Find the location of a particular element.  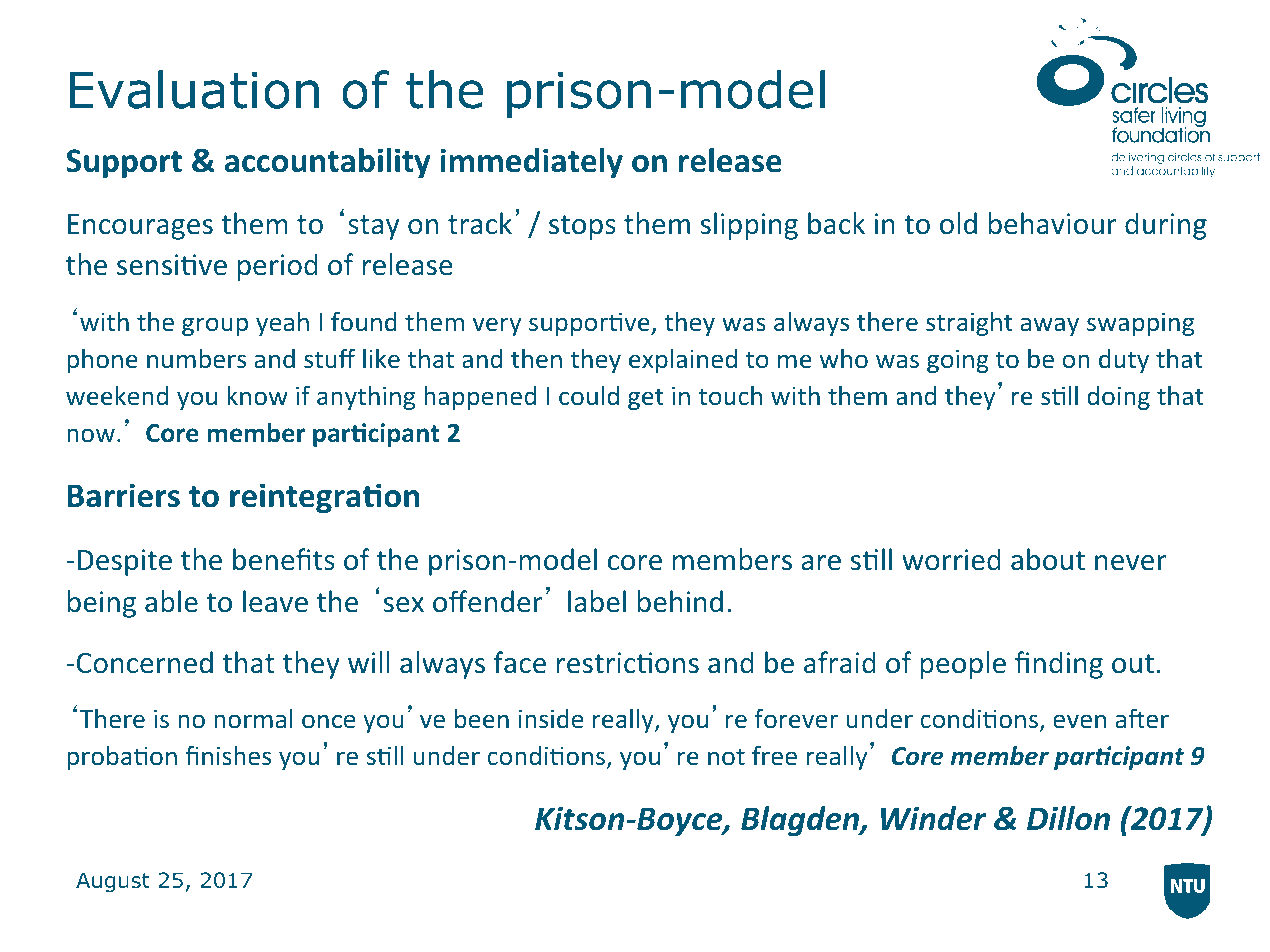

behaviour is located at coordinates (1053, 223).
